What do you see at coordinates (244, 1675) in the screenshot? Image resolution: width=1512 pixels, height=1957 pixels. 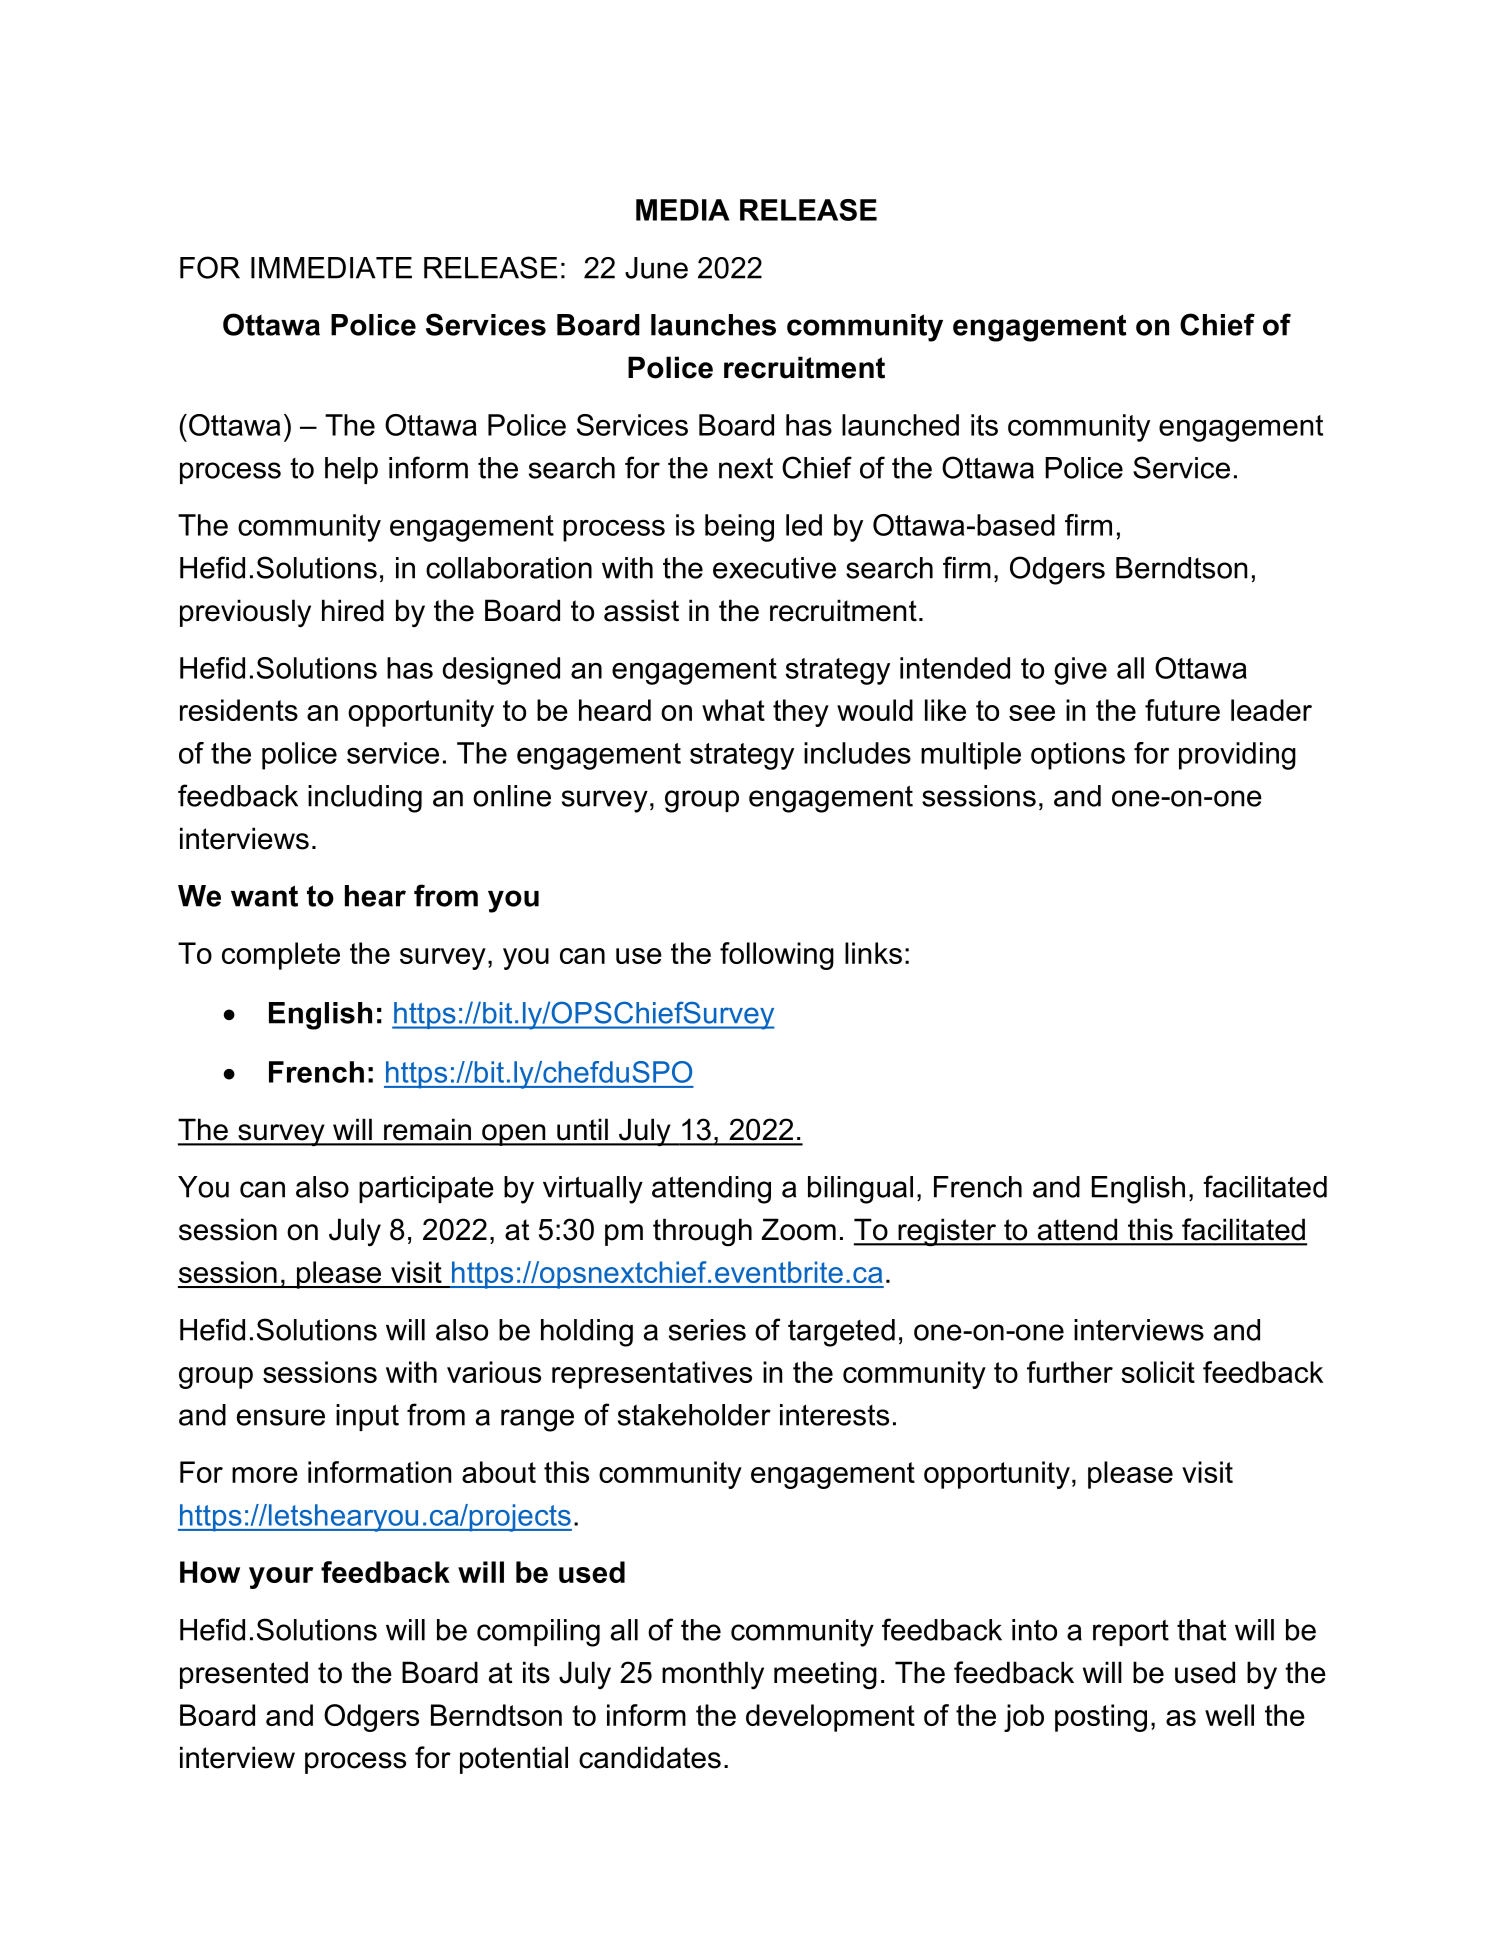 I see `presented` at bounding box center [244, 1675].
